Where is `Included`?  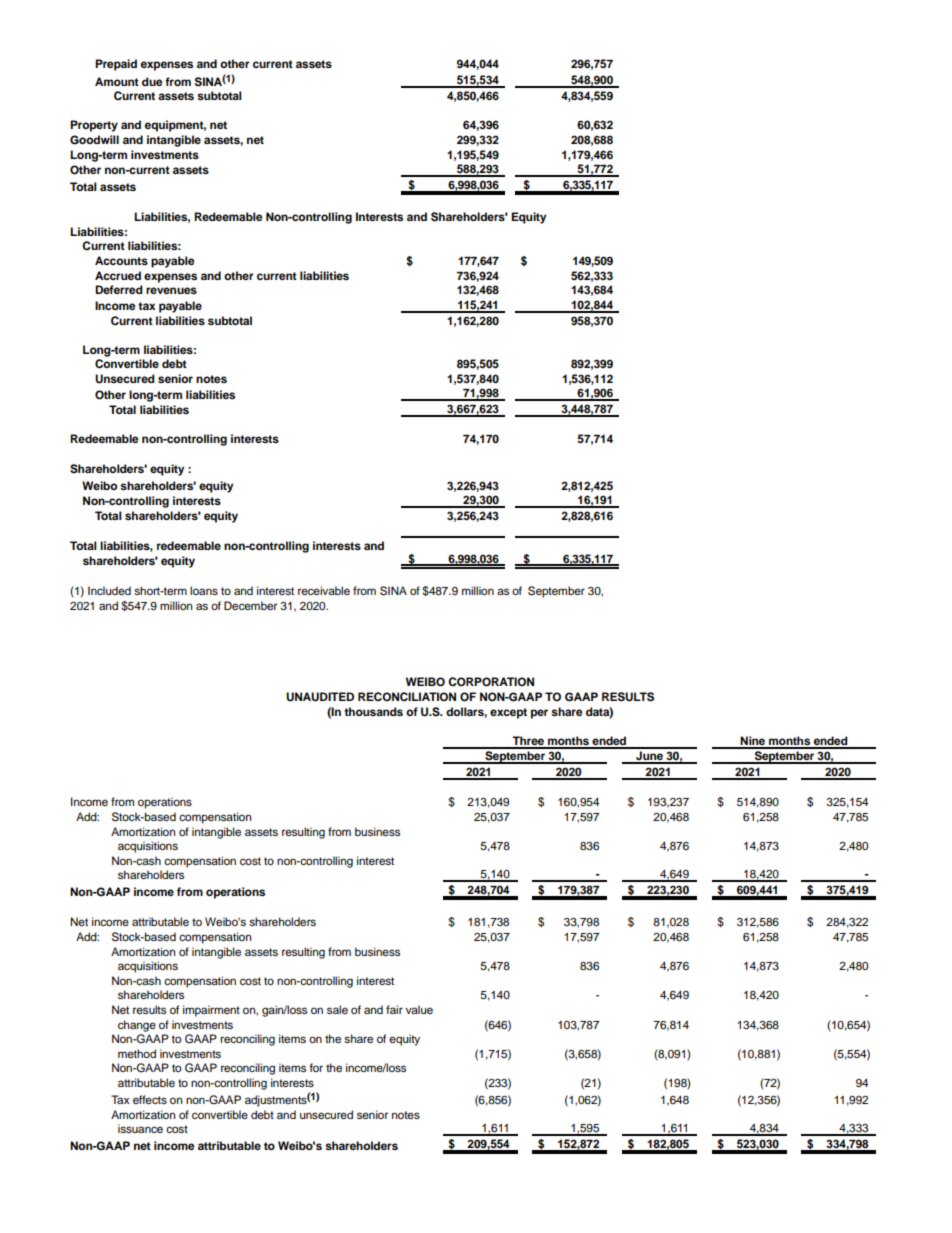 Included is located at coordinates (109, 590).
